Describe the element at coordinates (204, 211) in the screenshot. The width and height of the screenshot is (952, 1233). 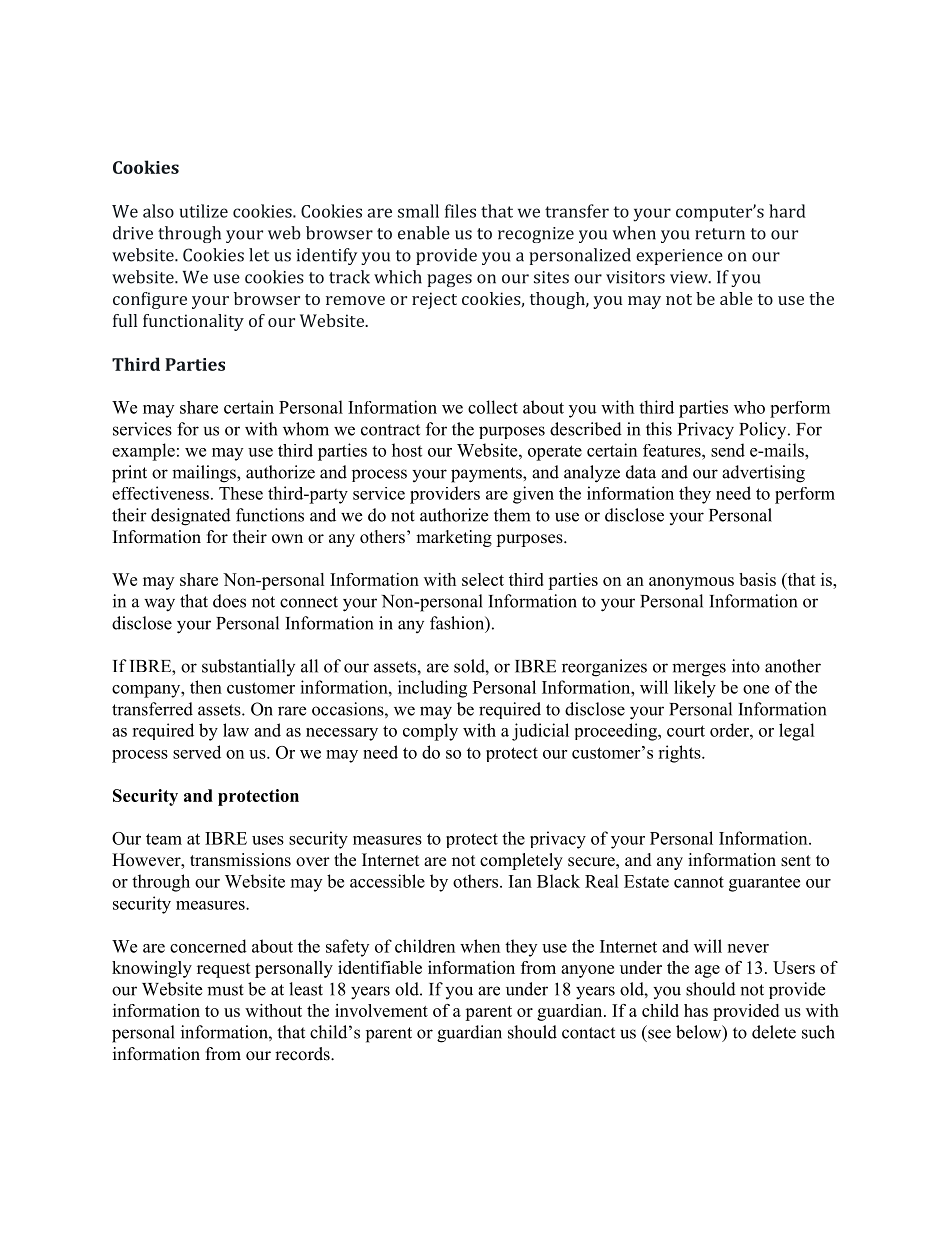
I see `utilize` at that location.
